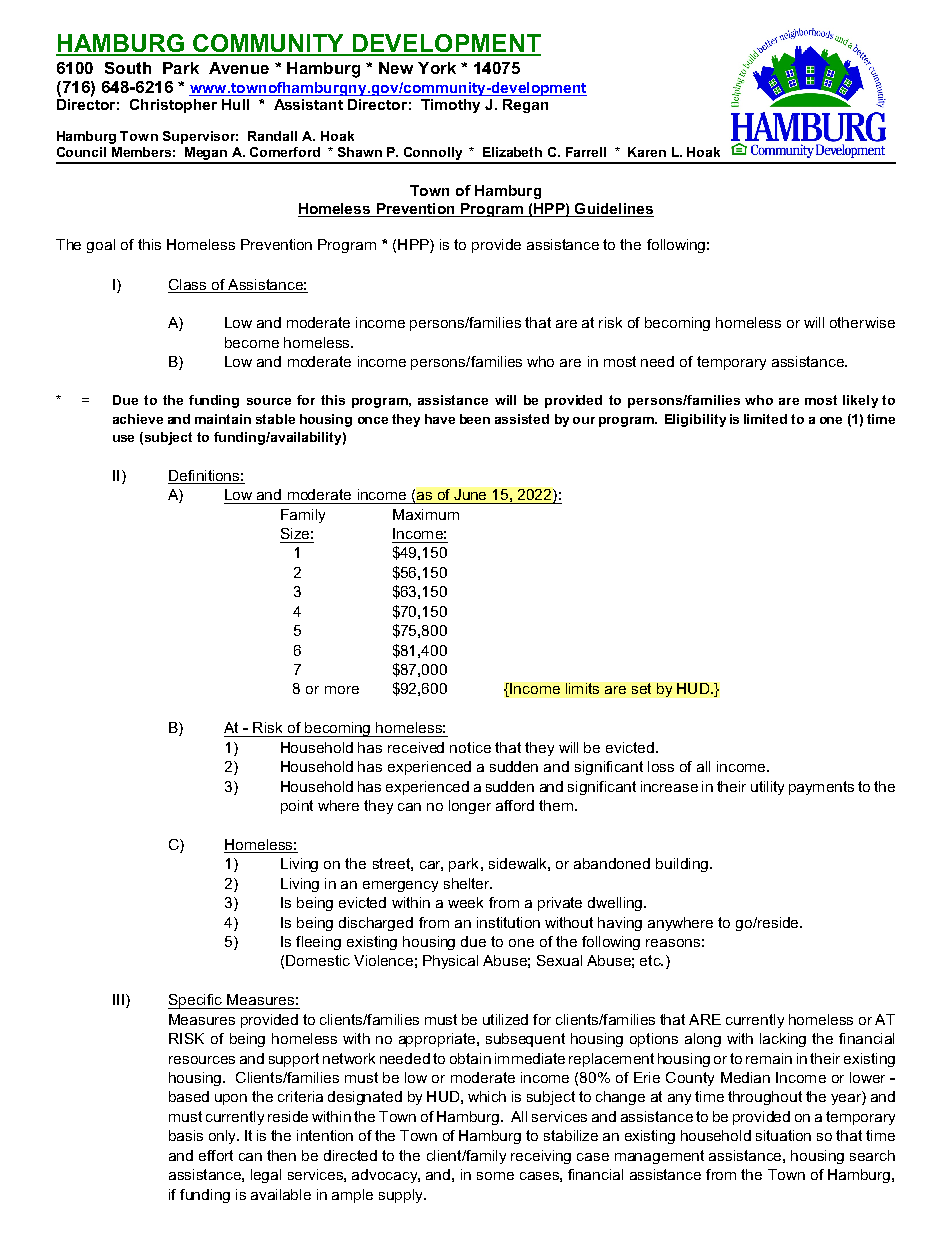 This document has width=952, height=1233. What do you see at coordinates (186, 1135) in the document?
I see `basis` at bounding box center [186, 1135].
